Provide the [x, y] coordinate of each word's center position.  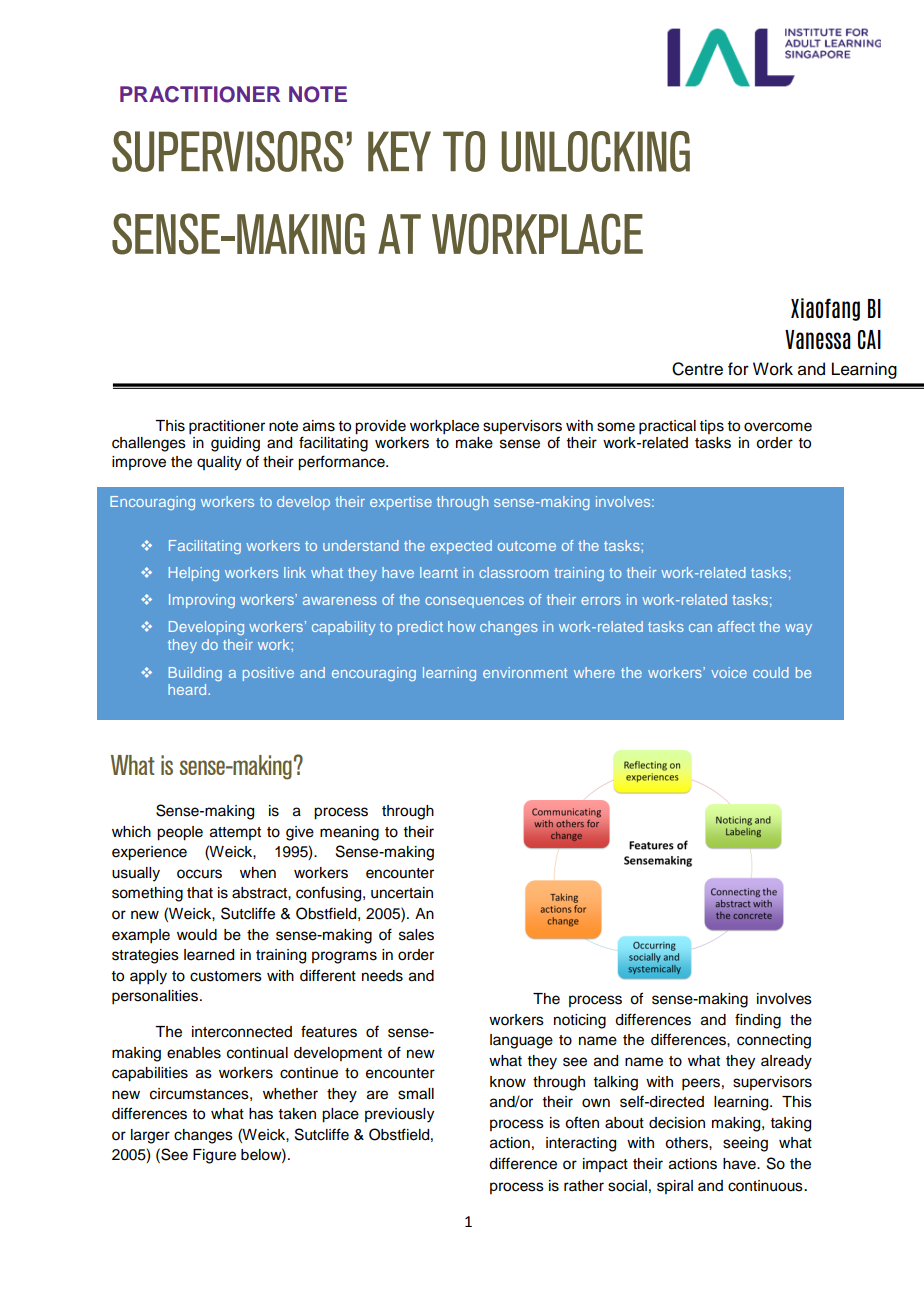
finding [758, 1021]
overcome [778, 427]
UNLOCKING [596, 151]
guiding [235, 444]
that [200, 893]
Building [195, 674]
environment [525, 672]
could [771, 672]
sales [416, 935]
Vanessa [818, 339]
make [474, 443]
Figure [214, 1156]
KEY [399, 151]
